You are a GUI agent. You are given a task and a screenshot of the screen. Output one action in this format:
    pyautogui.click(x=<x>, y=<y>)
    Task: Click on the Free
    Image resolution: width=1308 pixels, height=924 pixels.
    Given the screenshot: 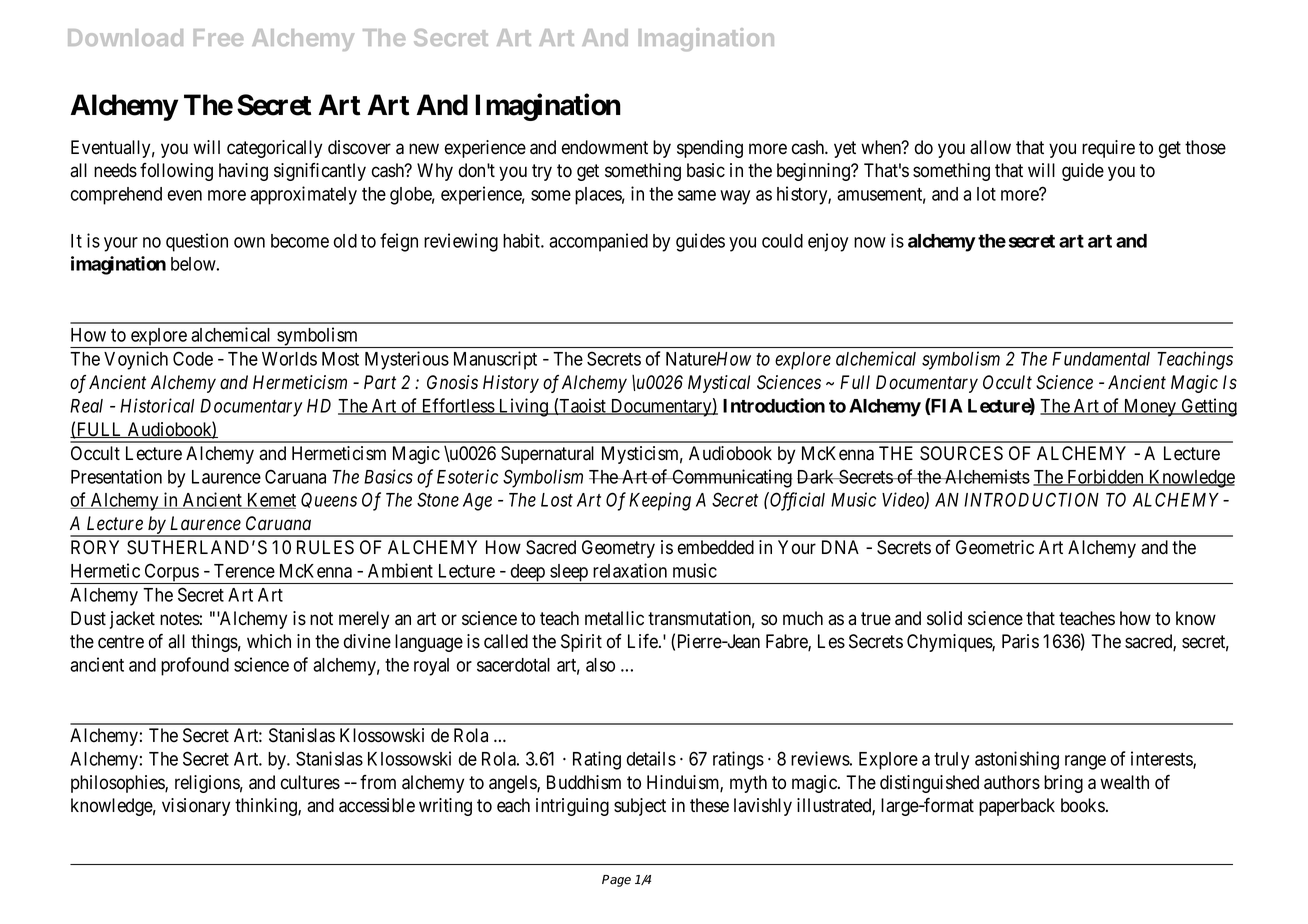 What is the action you would take?
    pyautogui.click(x=218, y=37)
